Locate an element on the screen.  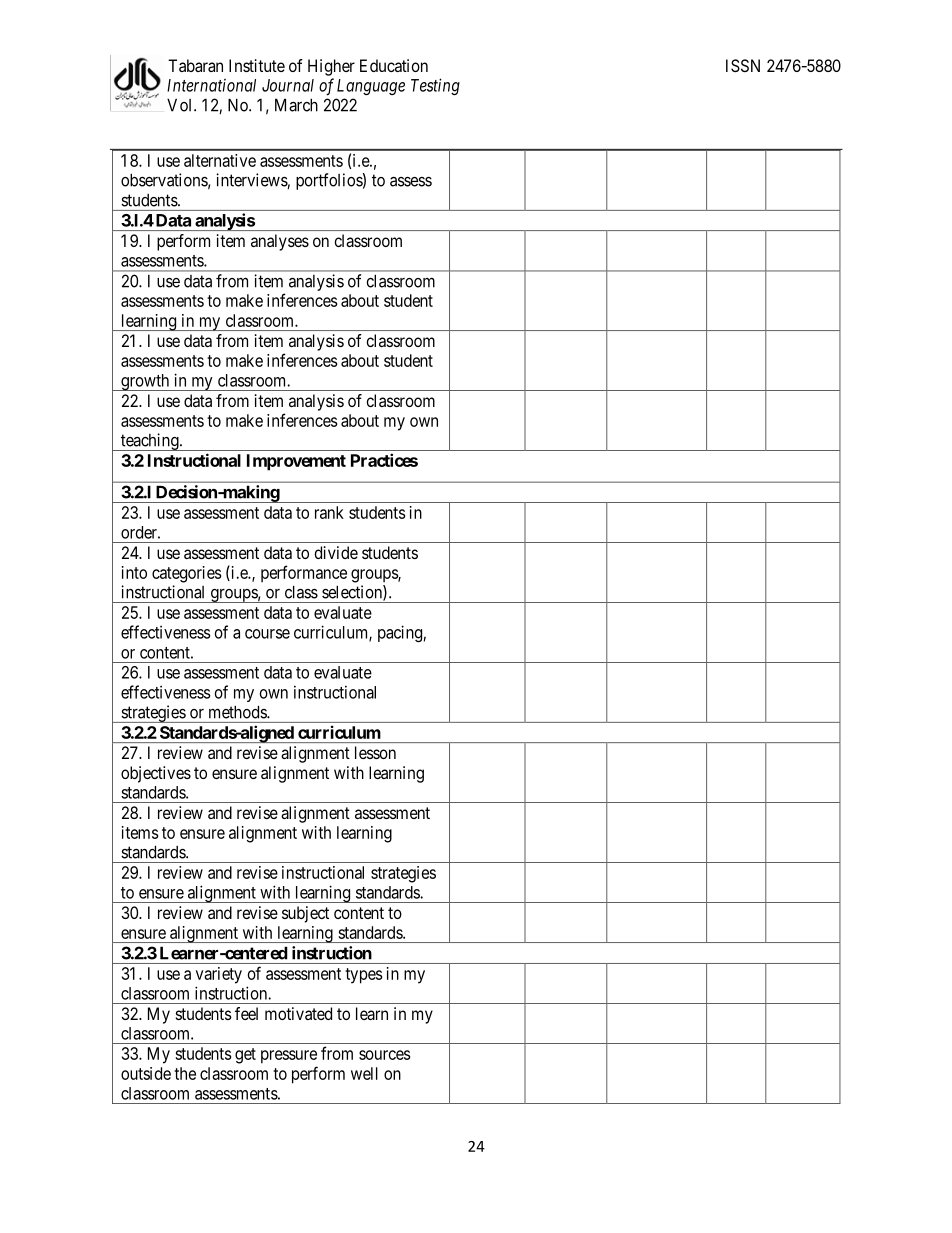
get is located at coordinates (245, 1056).
